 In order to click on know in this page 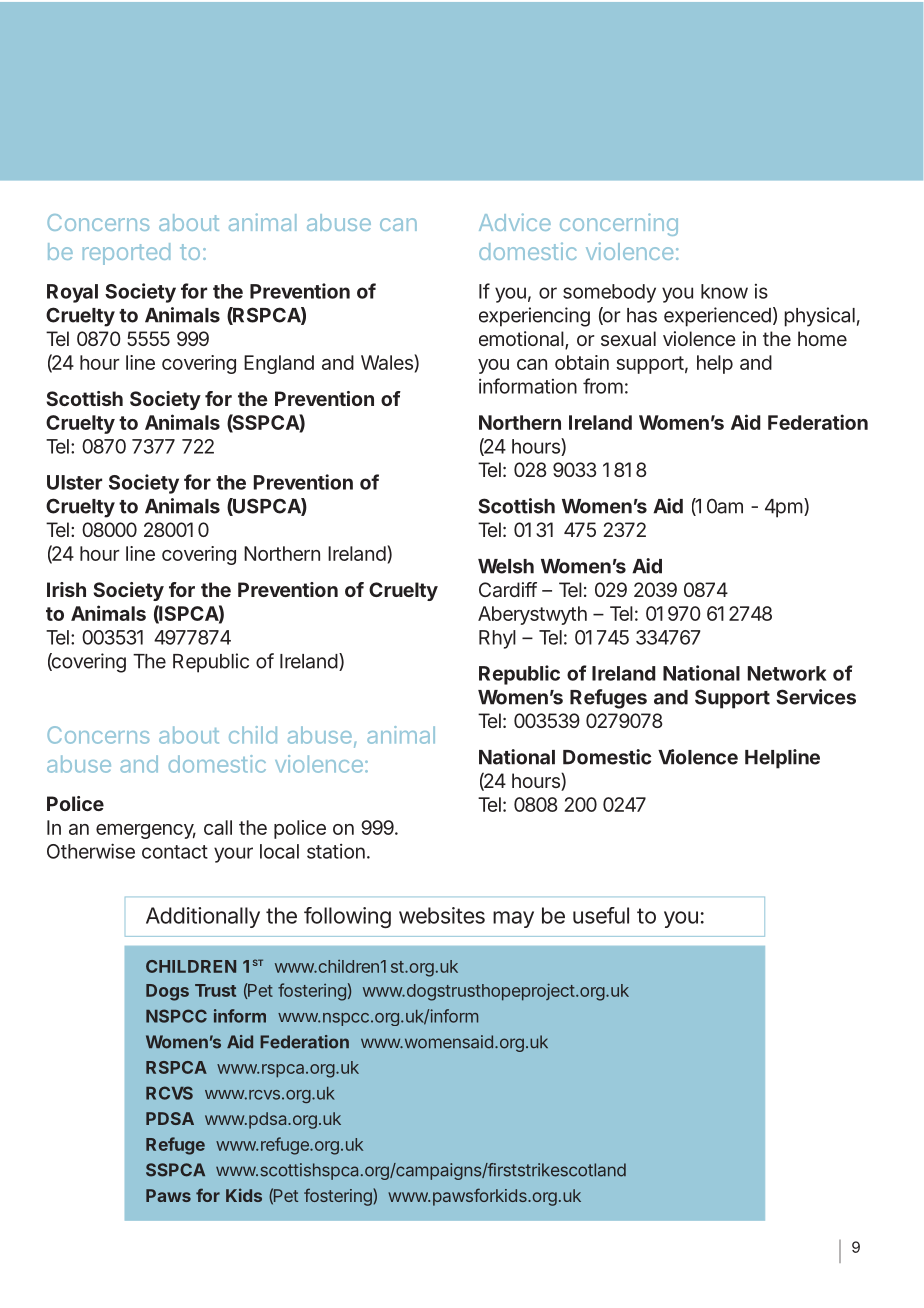, I will do `click(724, 291)`.
